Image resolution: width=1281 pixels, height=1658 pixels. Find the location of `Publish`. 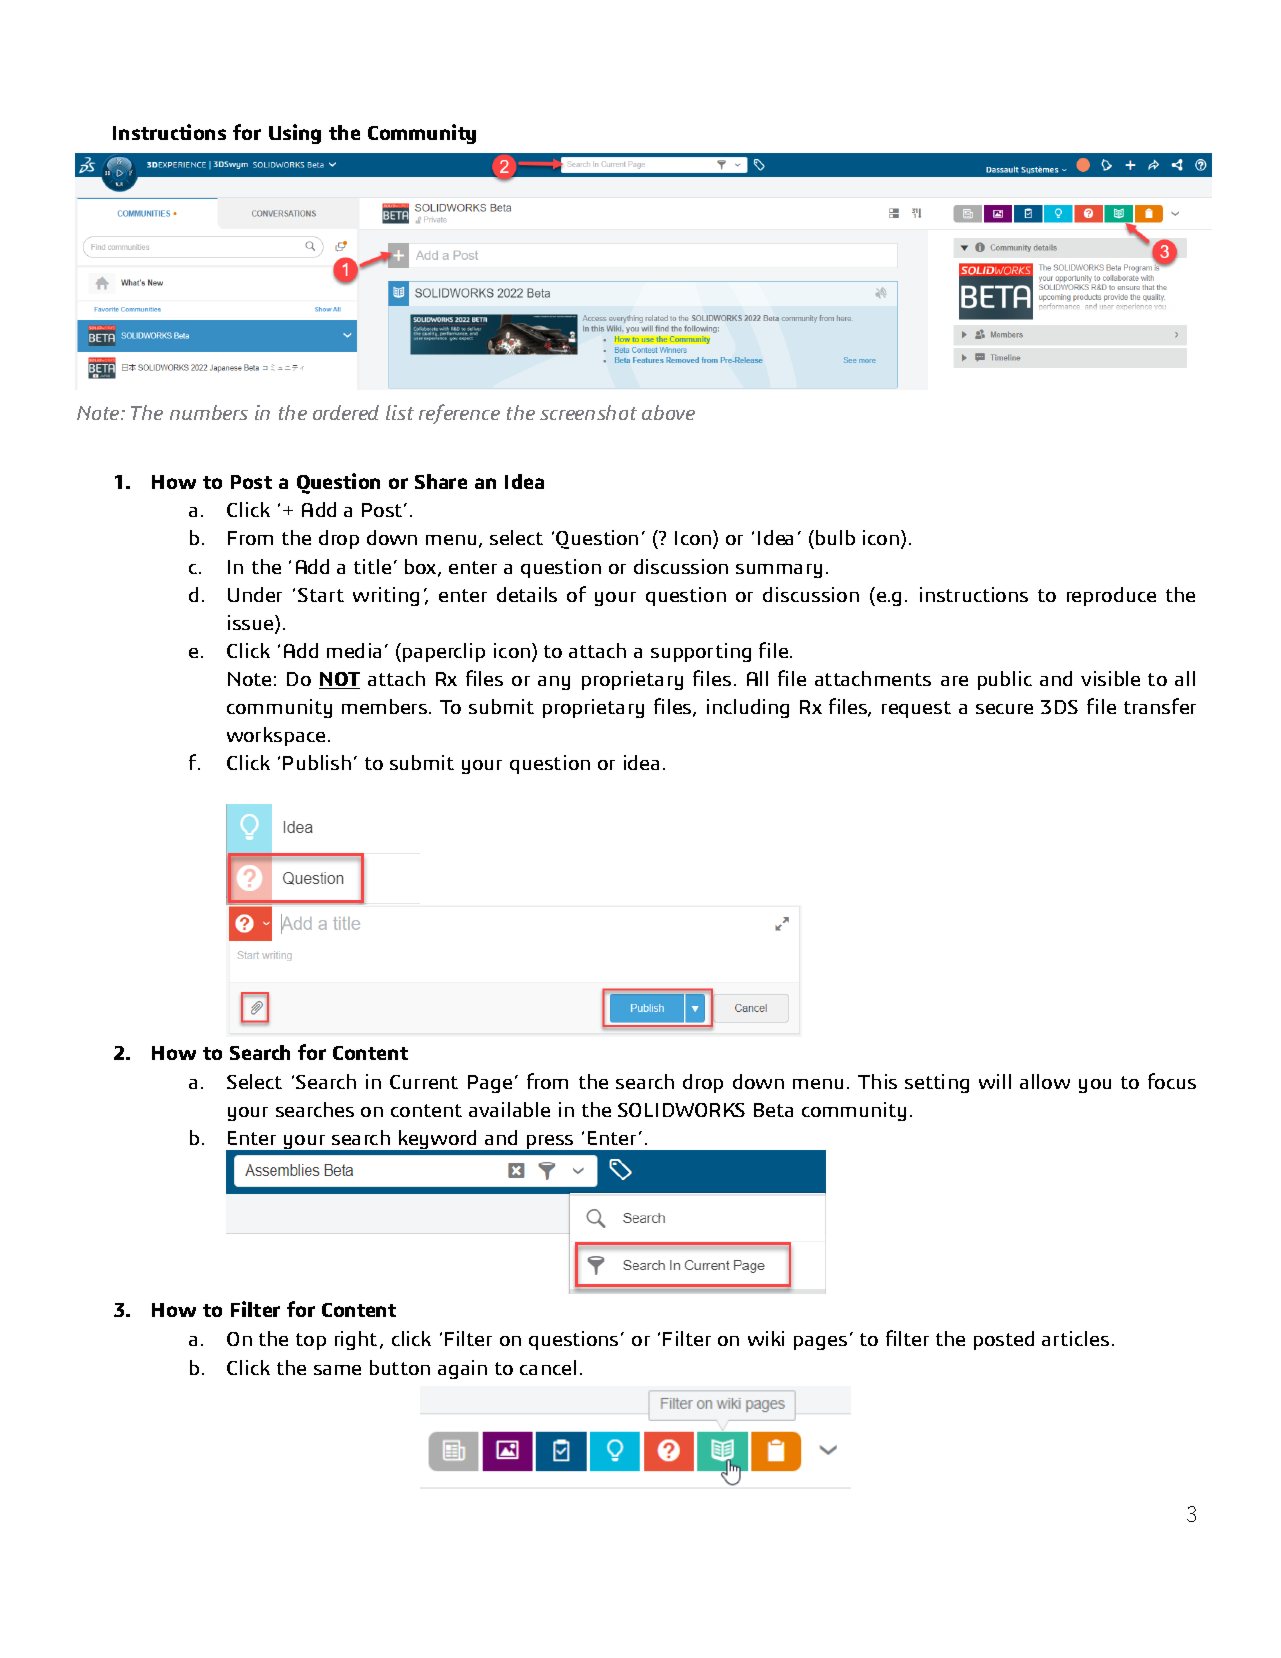

Publish is located at coordinates (317, 762).
